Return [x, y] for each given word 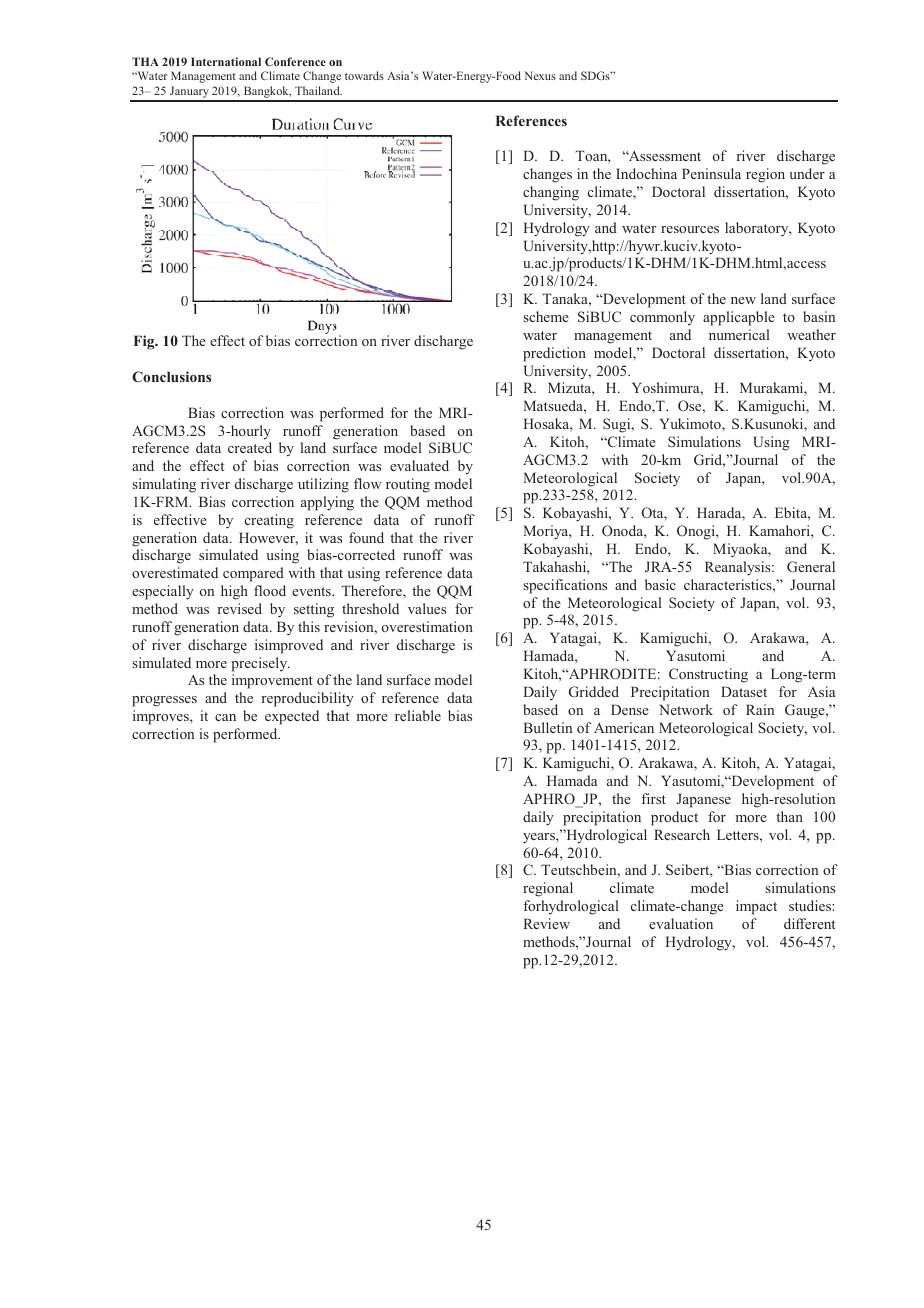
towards [364, 75]
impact [756, 907]
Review [546, 923]
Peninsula [711, 173]
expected [292, 717]
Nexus [540, 75]
